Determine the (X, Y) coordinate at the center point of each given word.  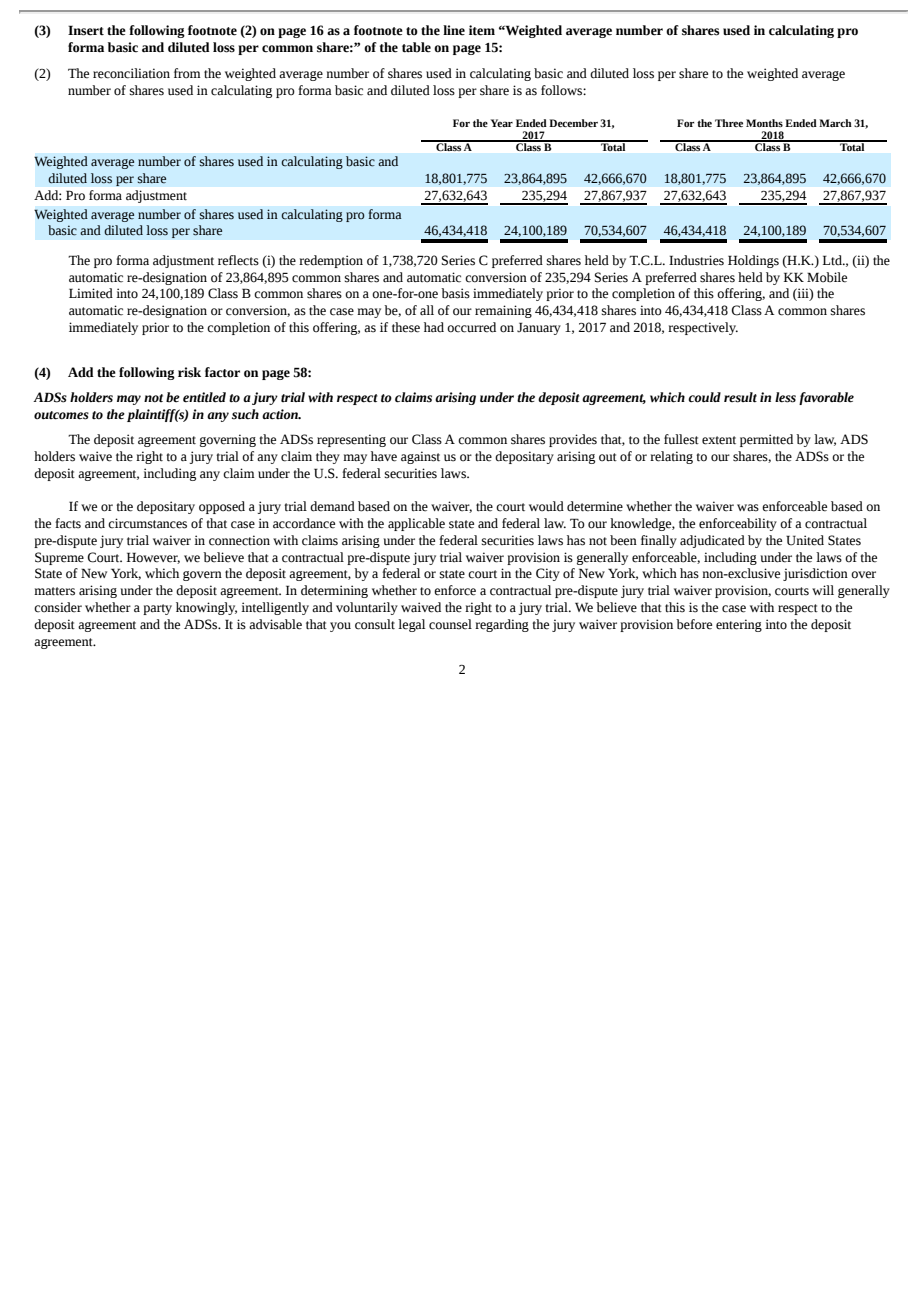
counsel (450, 624)
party (157, 609)
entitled (204, 397)
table (416, 47)
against (420, 457)
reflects (238, 260)
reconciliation (131, 73)
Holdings (753, 261)
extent (719, 440)
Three (729, 123)
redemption (331, 261)
